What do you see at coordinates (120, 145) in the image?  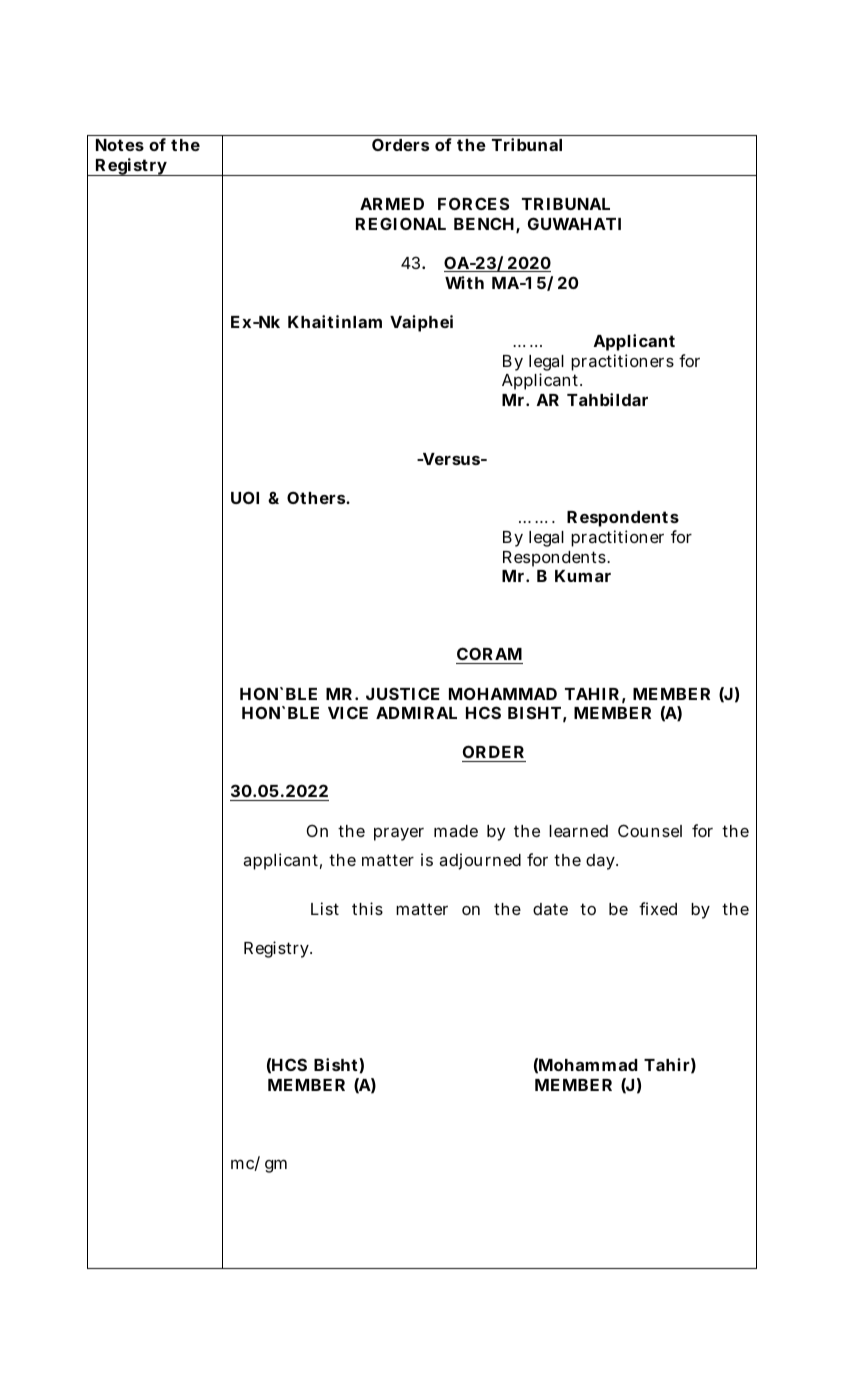 I see `Notes` at bounding box center [120, 145].
